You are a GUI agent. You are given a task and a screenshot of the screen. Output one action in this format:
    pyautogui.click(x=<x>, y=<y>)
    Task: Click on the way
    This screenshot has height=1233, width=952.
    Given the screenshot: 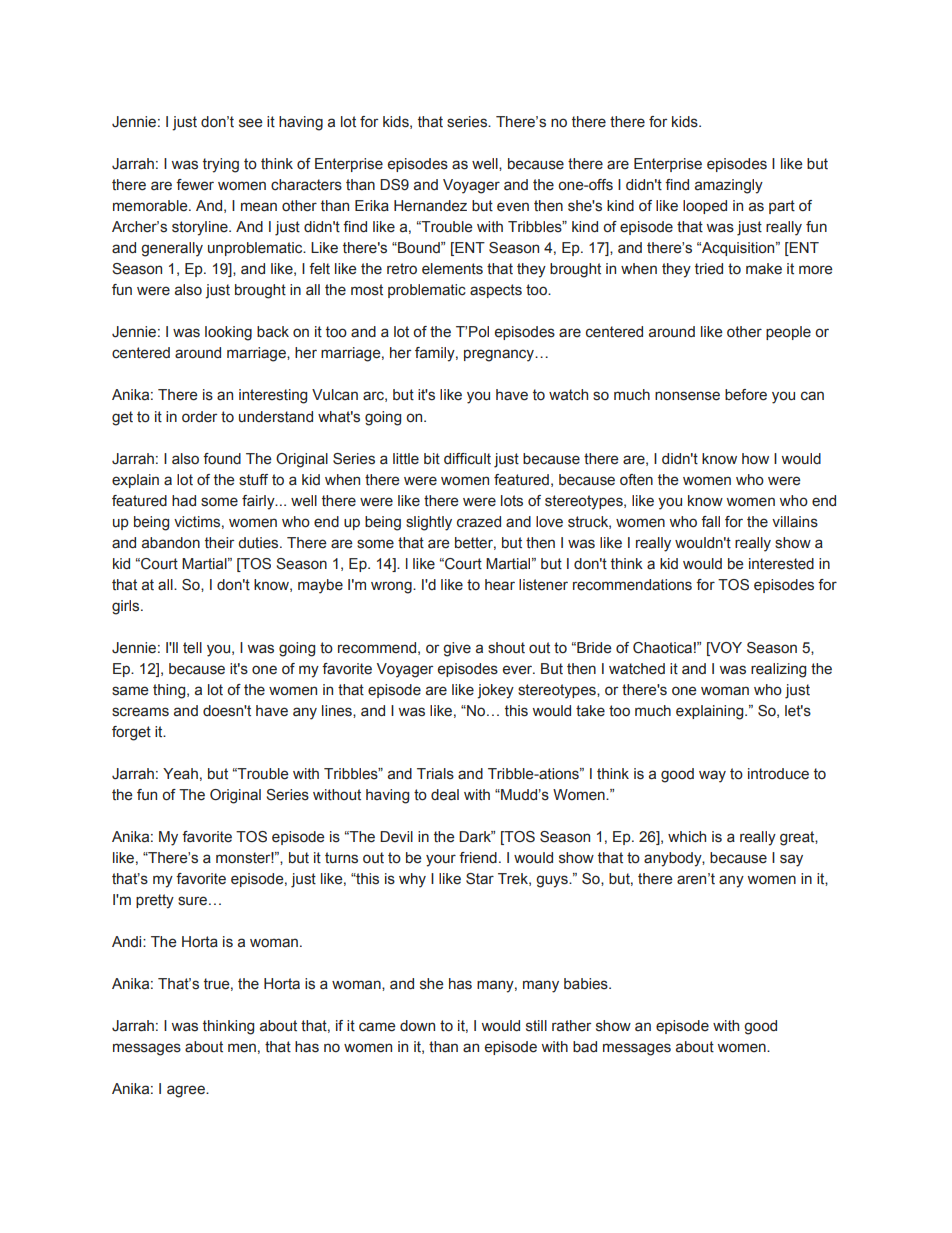 What is the action you would take?
    pyautogui.click(x=712, y=776)
